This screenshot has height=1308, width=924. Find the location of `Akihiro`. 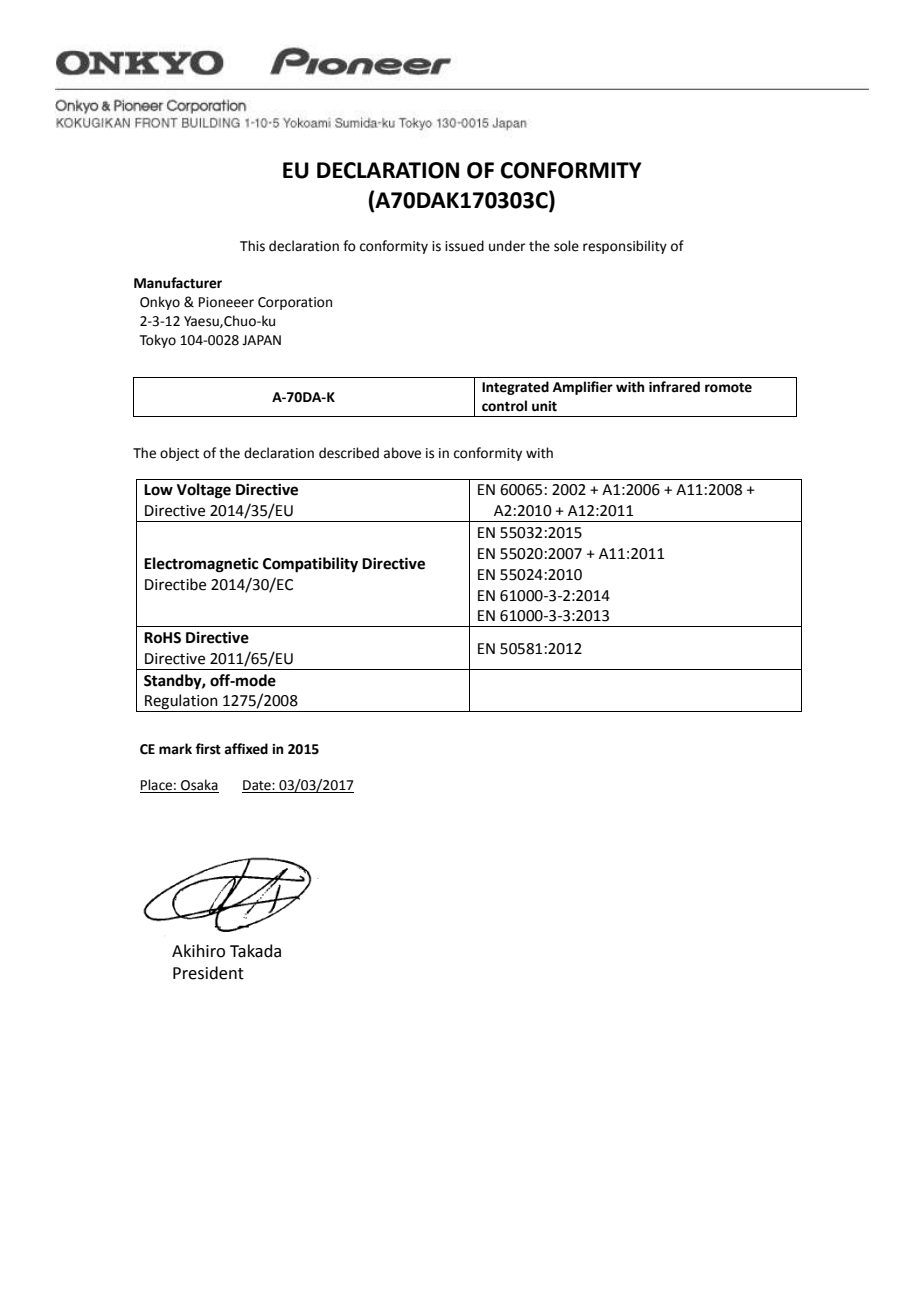

Akihiro is located at coordinates (198, 951).
